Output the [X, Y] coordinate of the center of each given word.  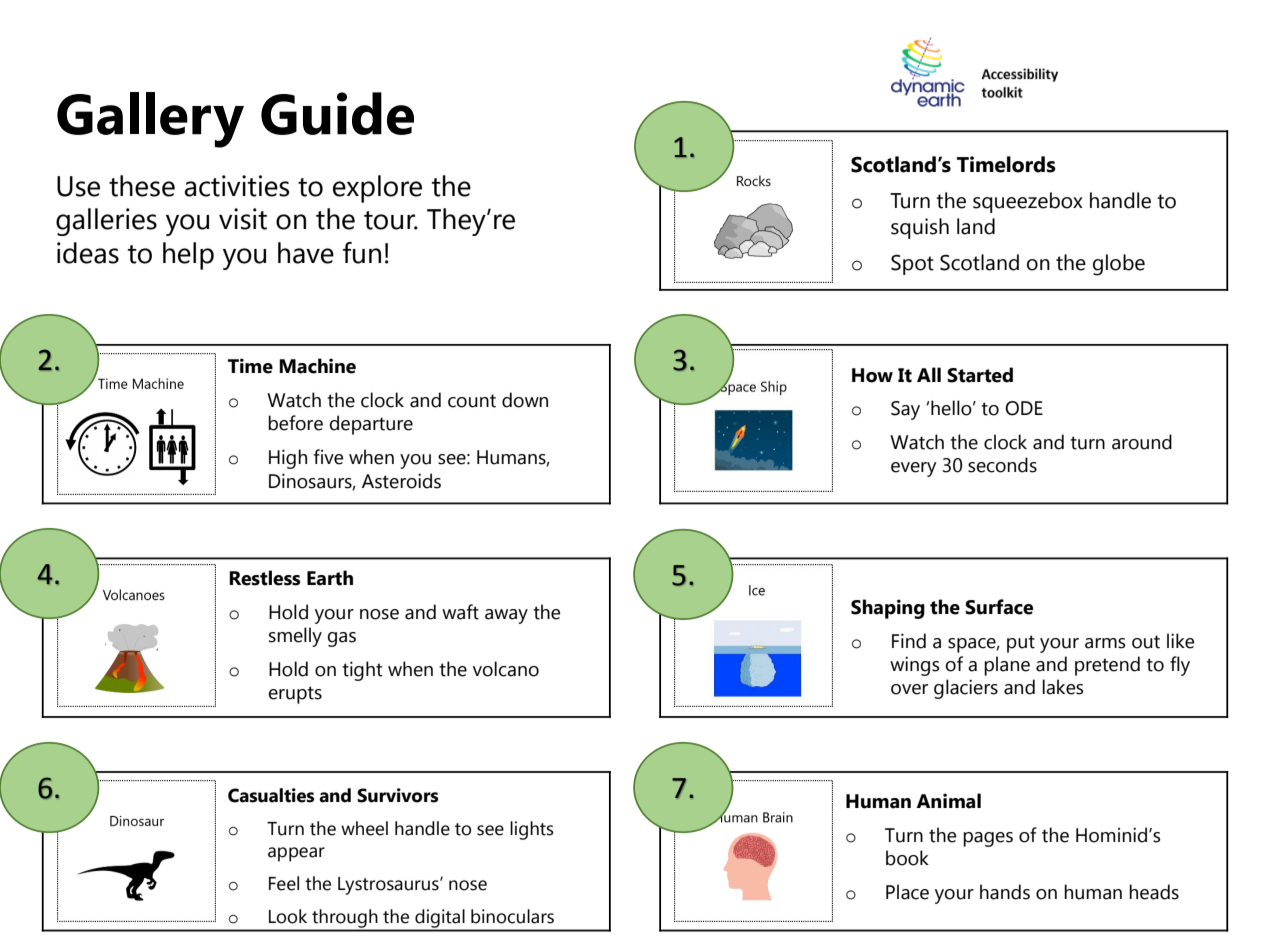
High [288, 459]
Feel [284, 883]
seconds [1002, 465]
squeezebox [1028, 202]
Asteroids [401, 481]
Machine [317, 366]
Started [980, 375]
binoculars [512, 916]
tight [362, 671]
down [525, 400]
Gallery [150, 120]
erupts [295, 695]
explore [377, 189]
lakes [1063, 687]
